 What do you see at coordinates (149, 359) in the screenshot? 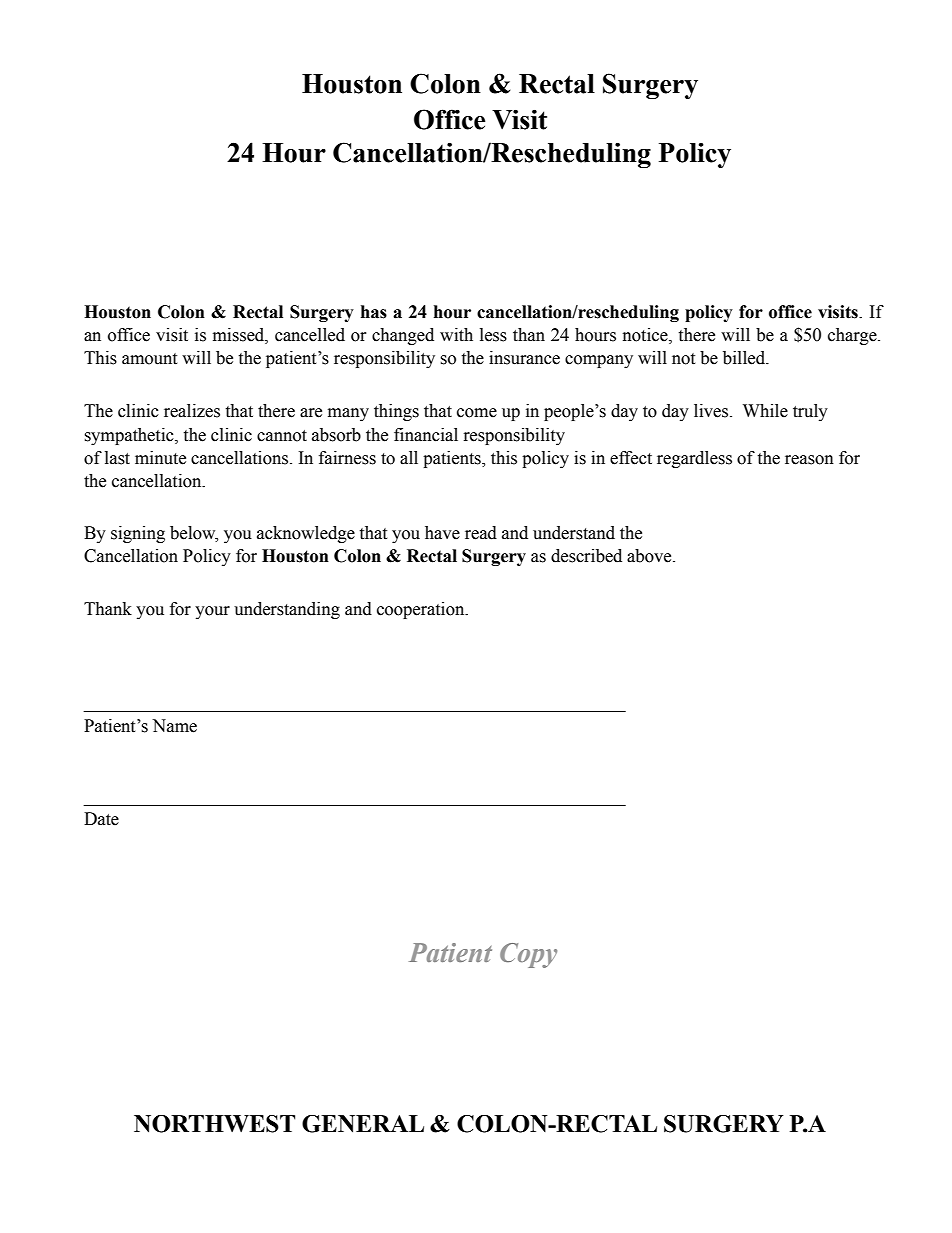
I see `amount` at bounding box center [149, 359].
